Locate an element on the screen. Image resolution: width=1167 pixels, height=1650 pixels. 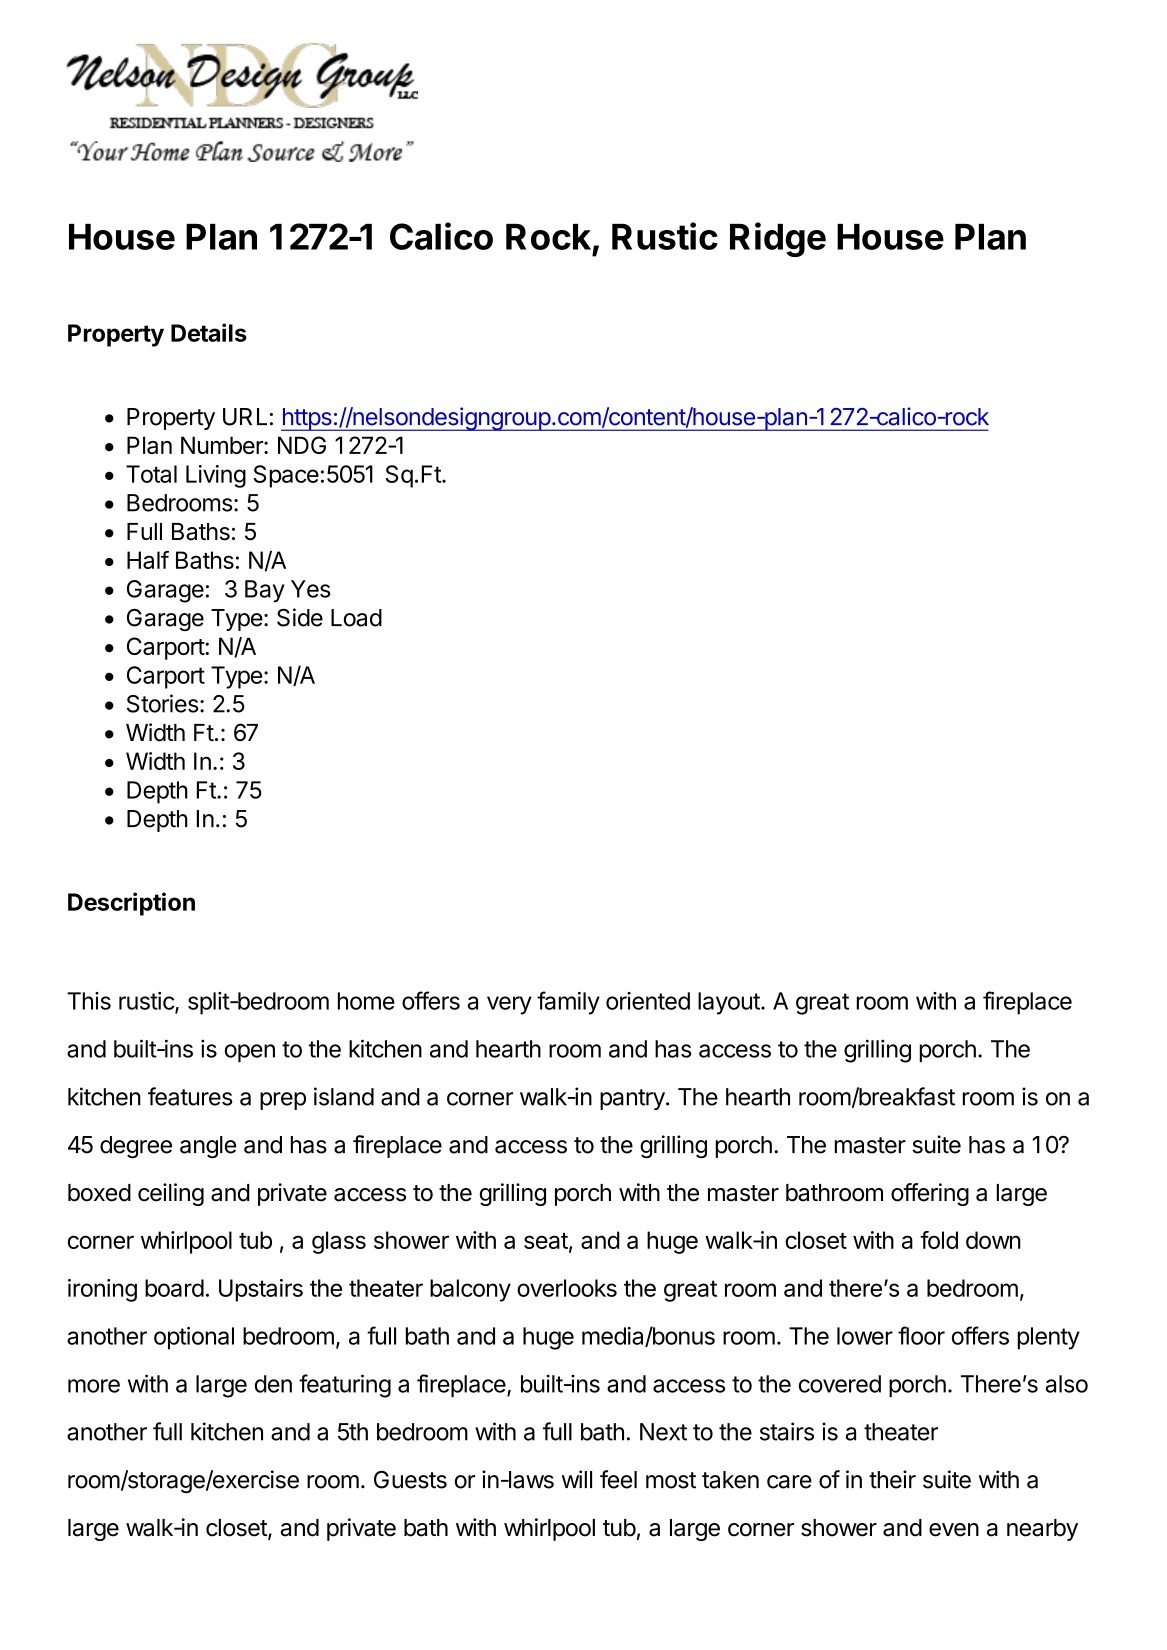
even is located at coordinates (954, 1530).
